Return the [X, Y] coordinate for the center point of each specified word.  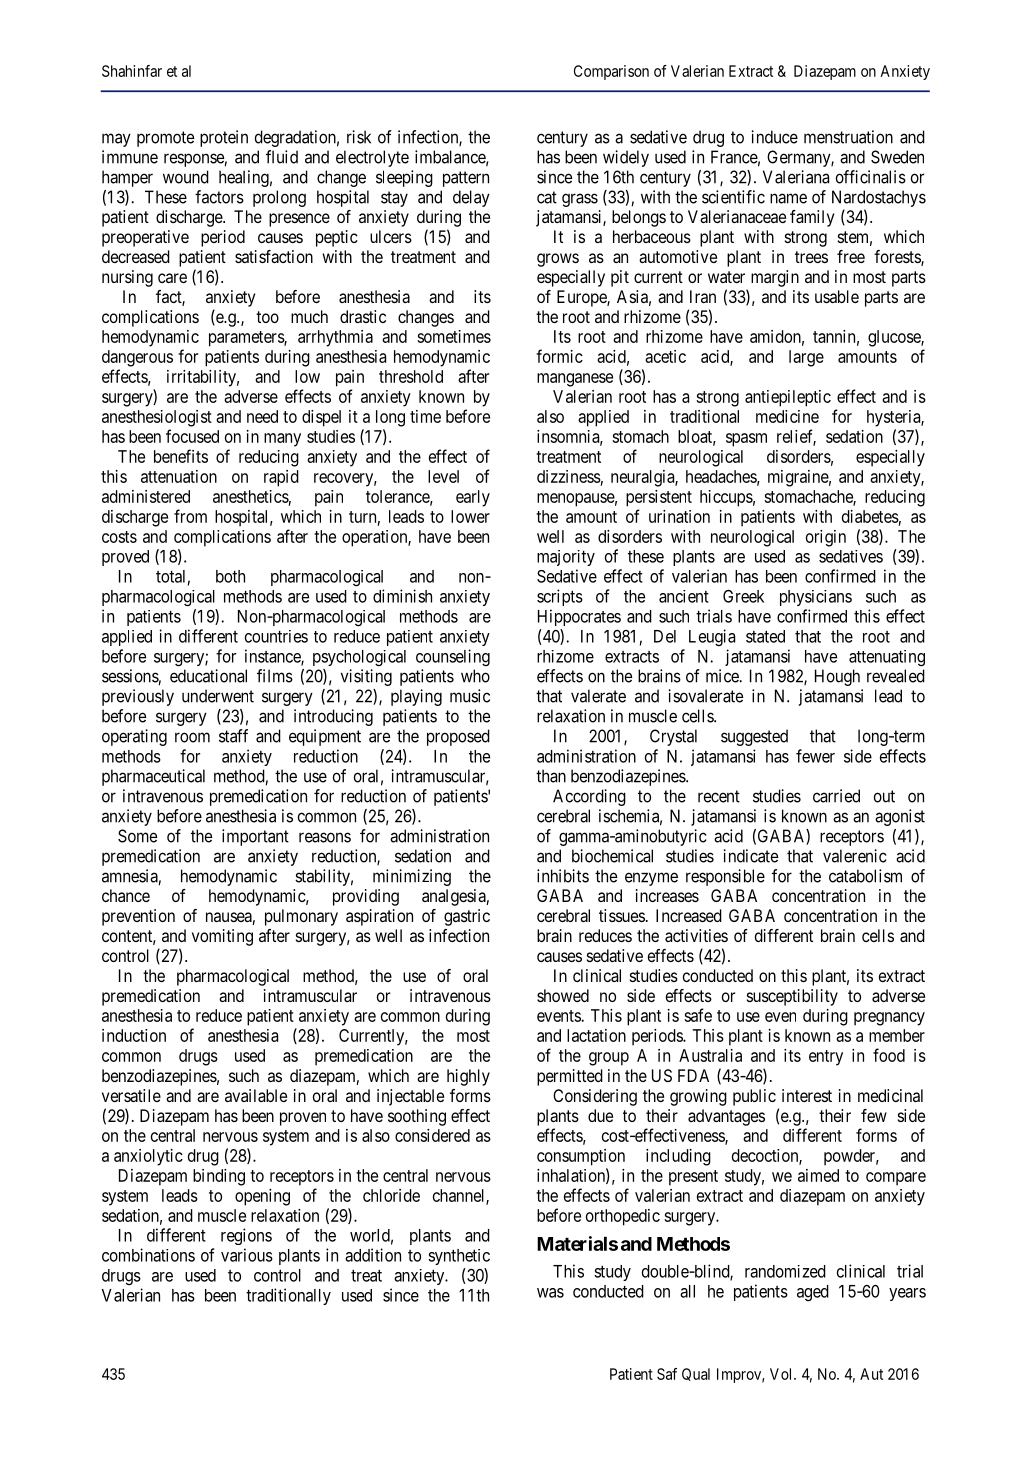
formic [559, 356]
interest [807, 1095]
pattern [466, 179]
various [247, 1255]
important [255, 837]
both [230, 576]
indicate [750, 856]
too [267, 317]
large [806, 358]
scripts [560, 597]
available [256, 1095]
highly [468, 1077]
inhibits [563, 876]
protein [224, 138]
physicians [816, 598]
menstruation [848, 137]
